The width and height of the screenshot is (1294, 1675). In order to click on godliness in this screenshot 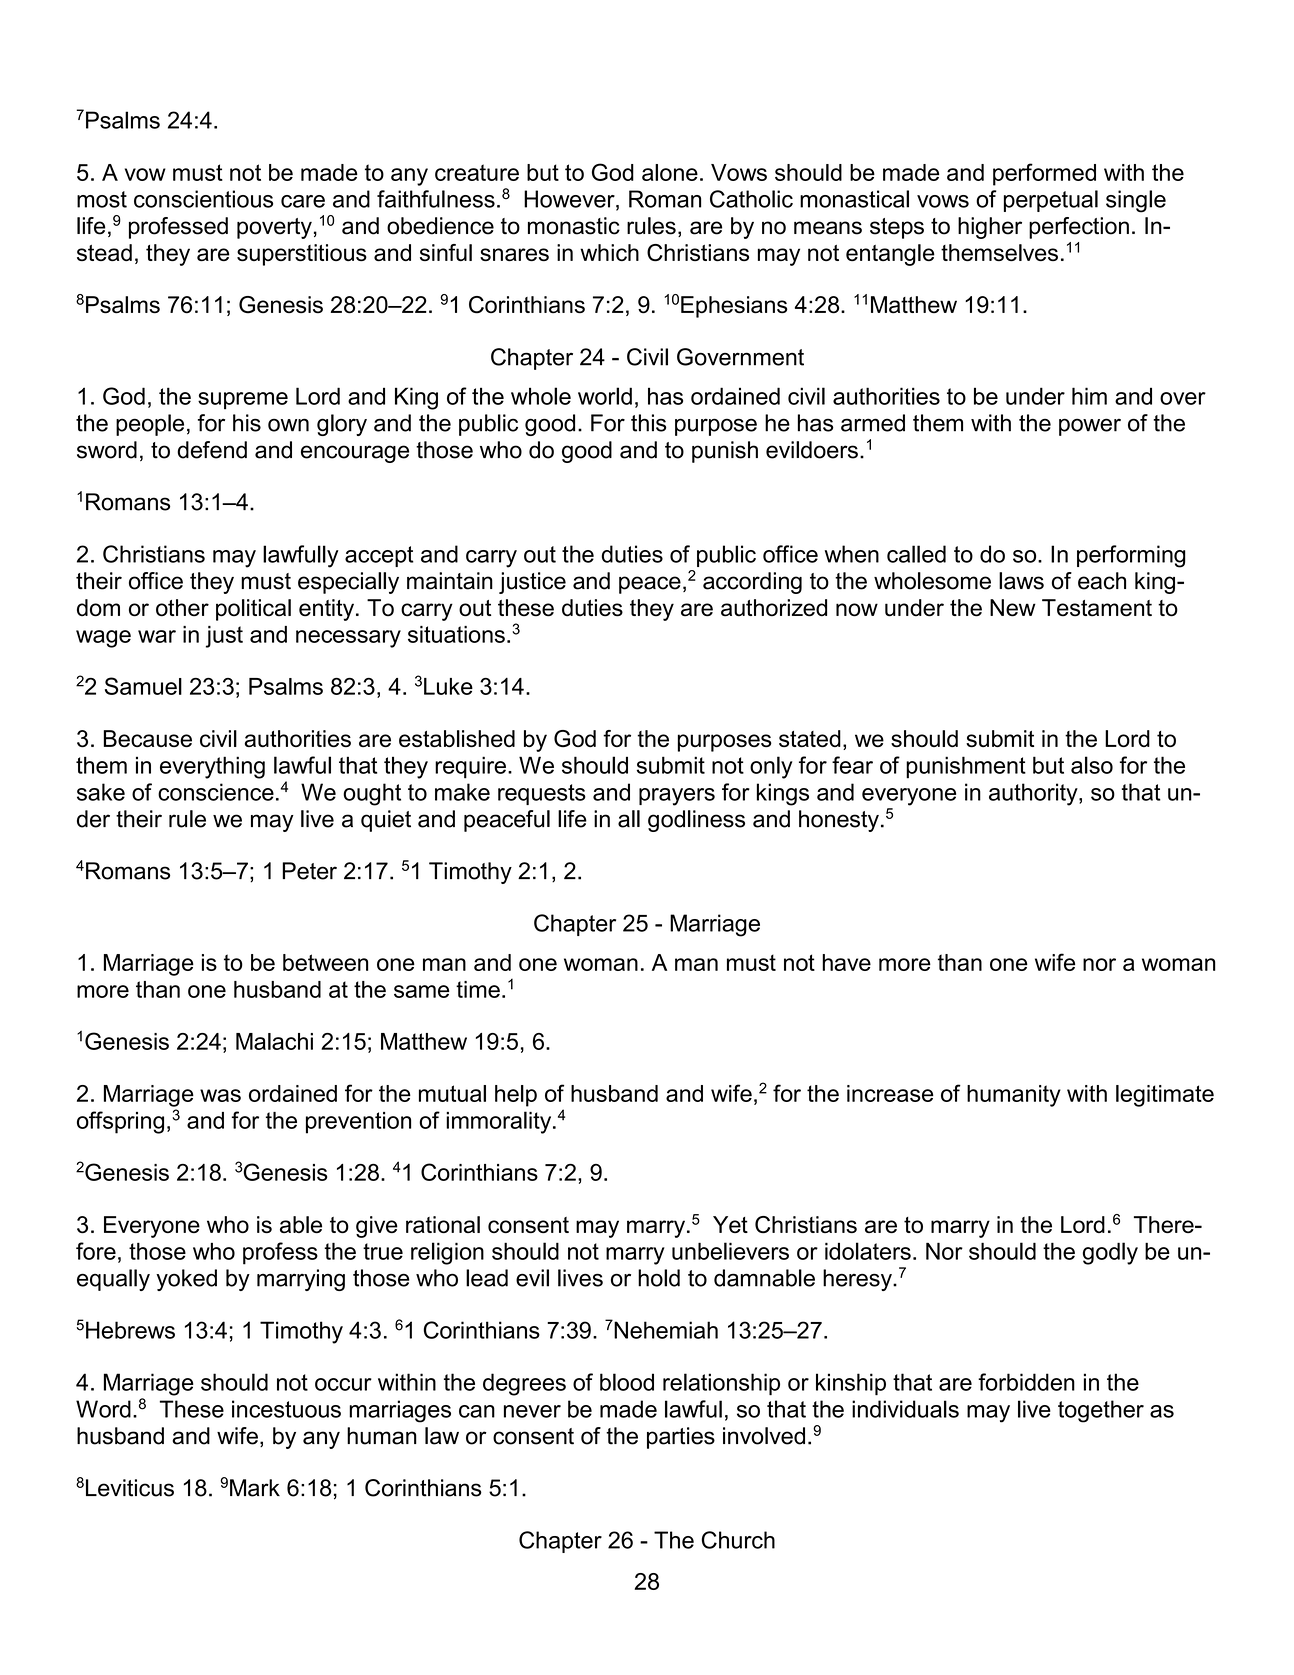, I will do `click(696, 821)`.
